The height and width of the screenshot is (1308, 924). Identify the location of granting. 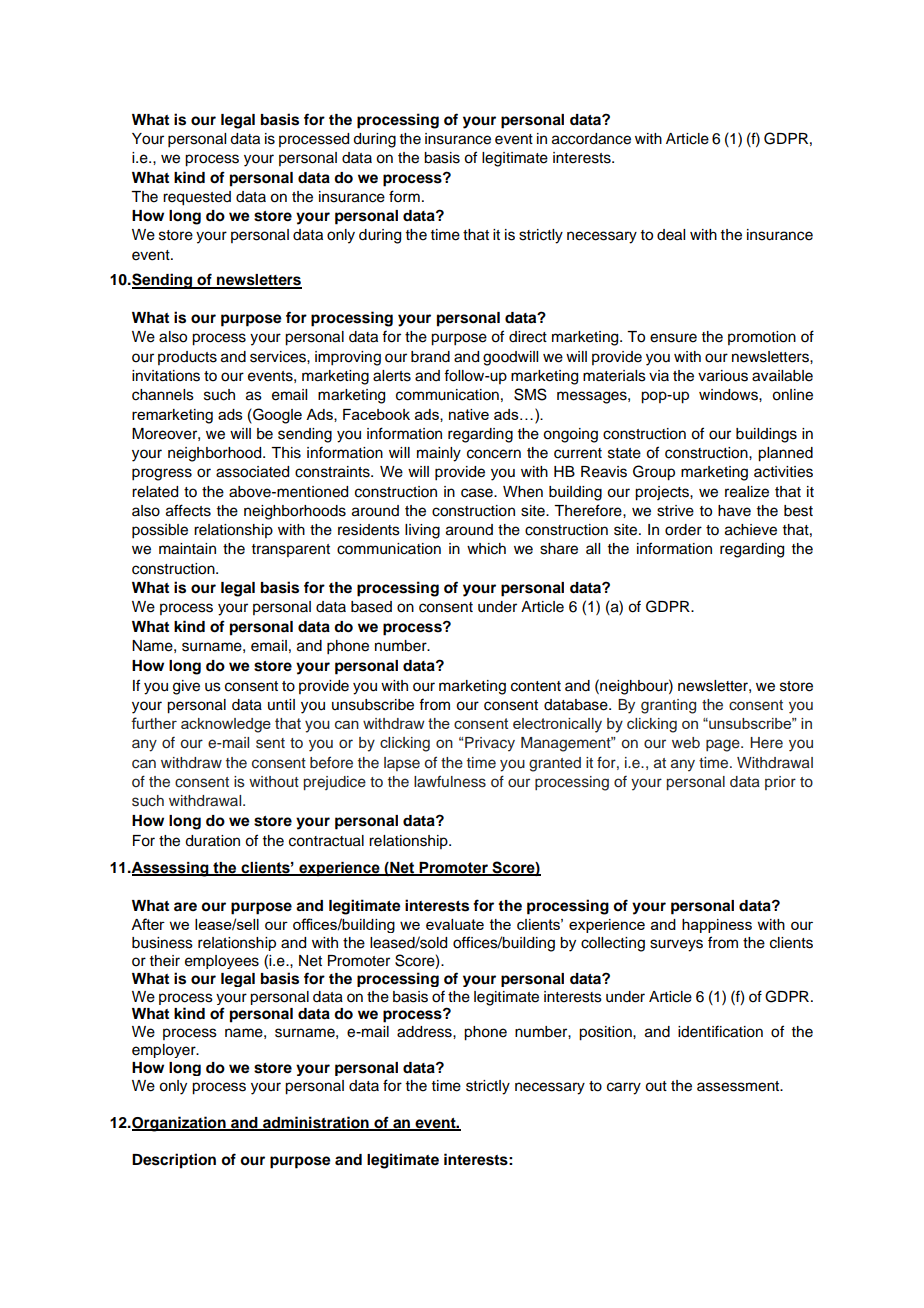
(668, 706).
